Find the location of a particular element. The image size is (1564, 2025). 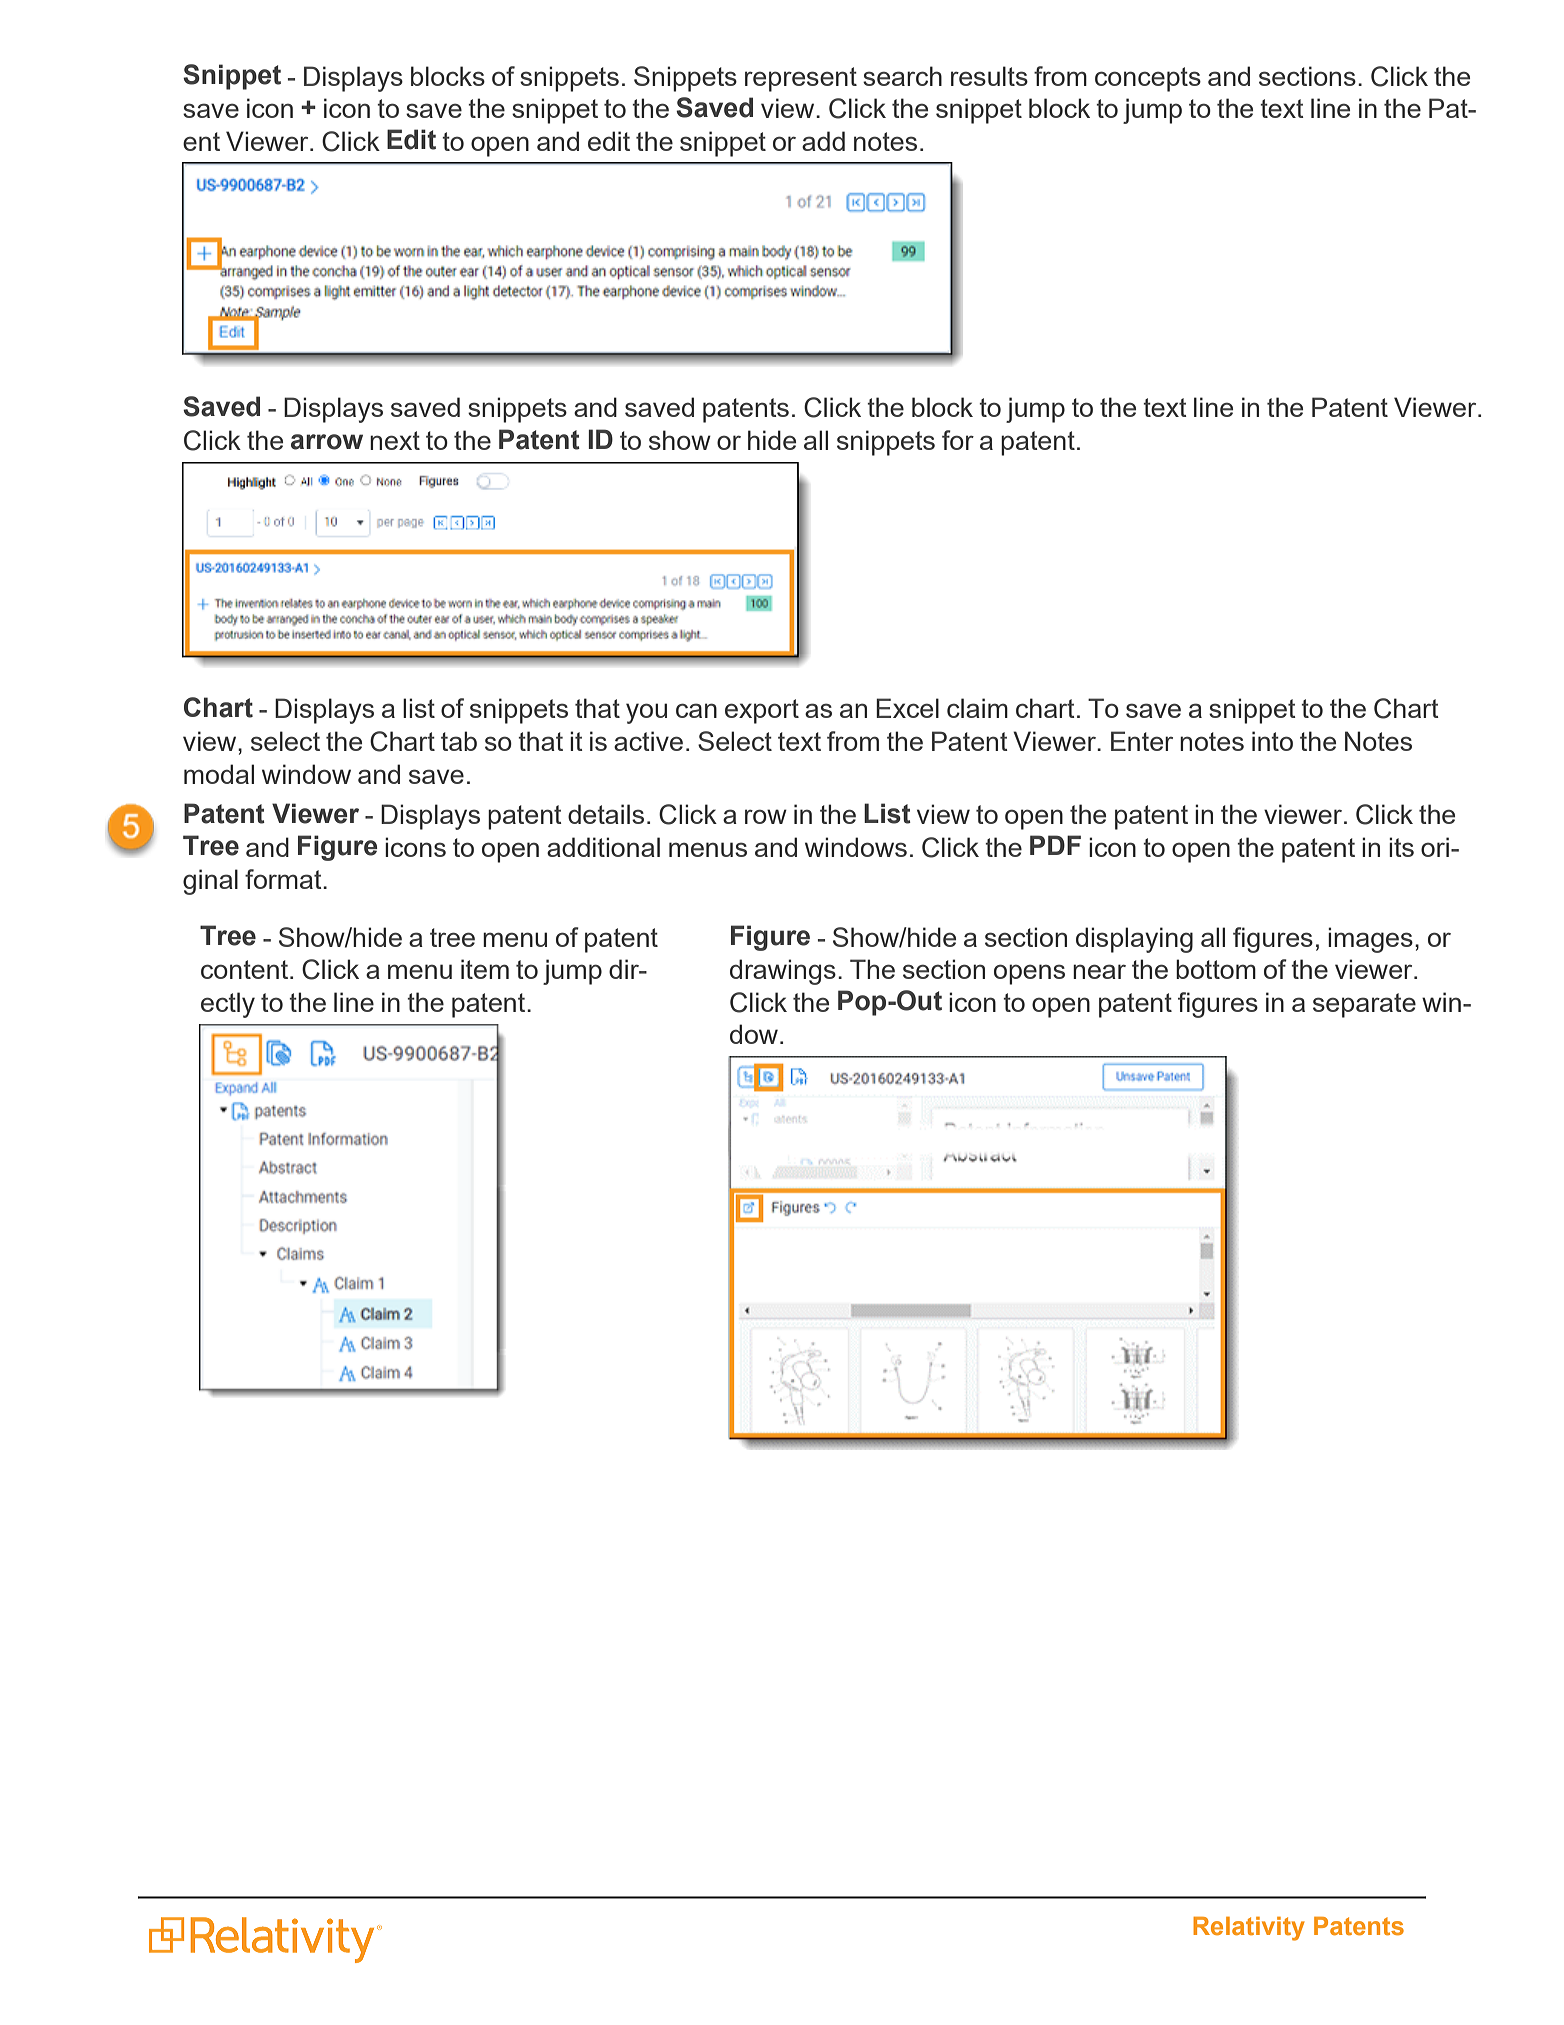

Relativity is located at coordinates (1249, 1929).
